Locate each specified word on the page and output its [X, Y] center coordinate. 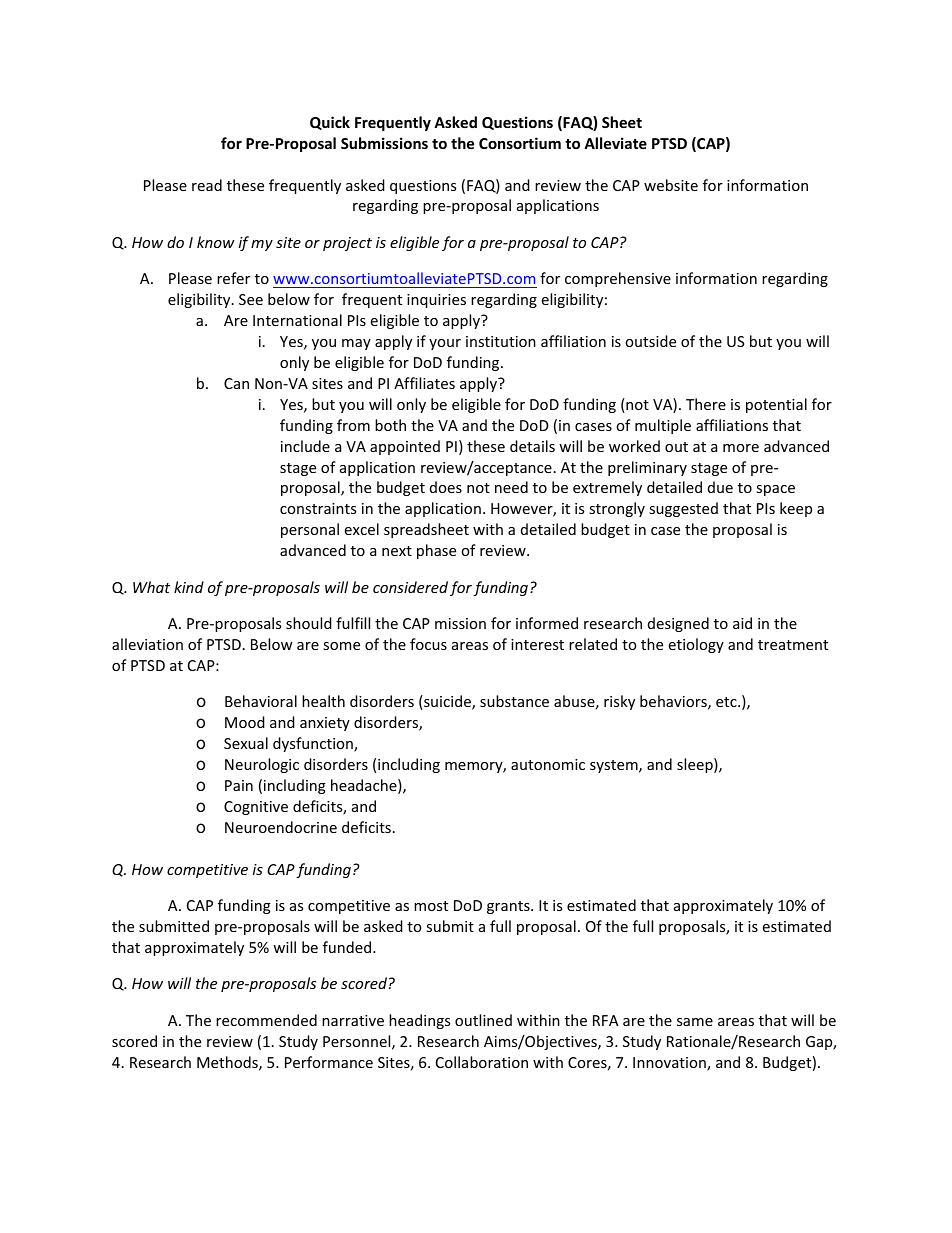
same [695, 1022]
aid [742, 623]
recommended [266, 1020]
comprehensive [618, 279]
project [347, 244]
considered [410, 587]
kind [189, 587]
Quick [330, 123]
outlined [483, 1020]
